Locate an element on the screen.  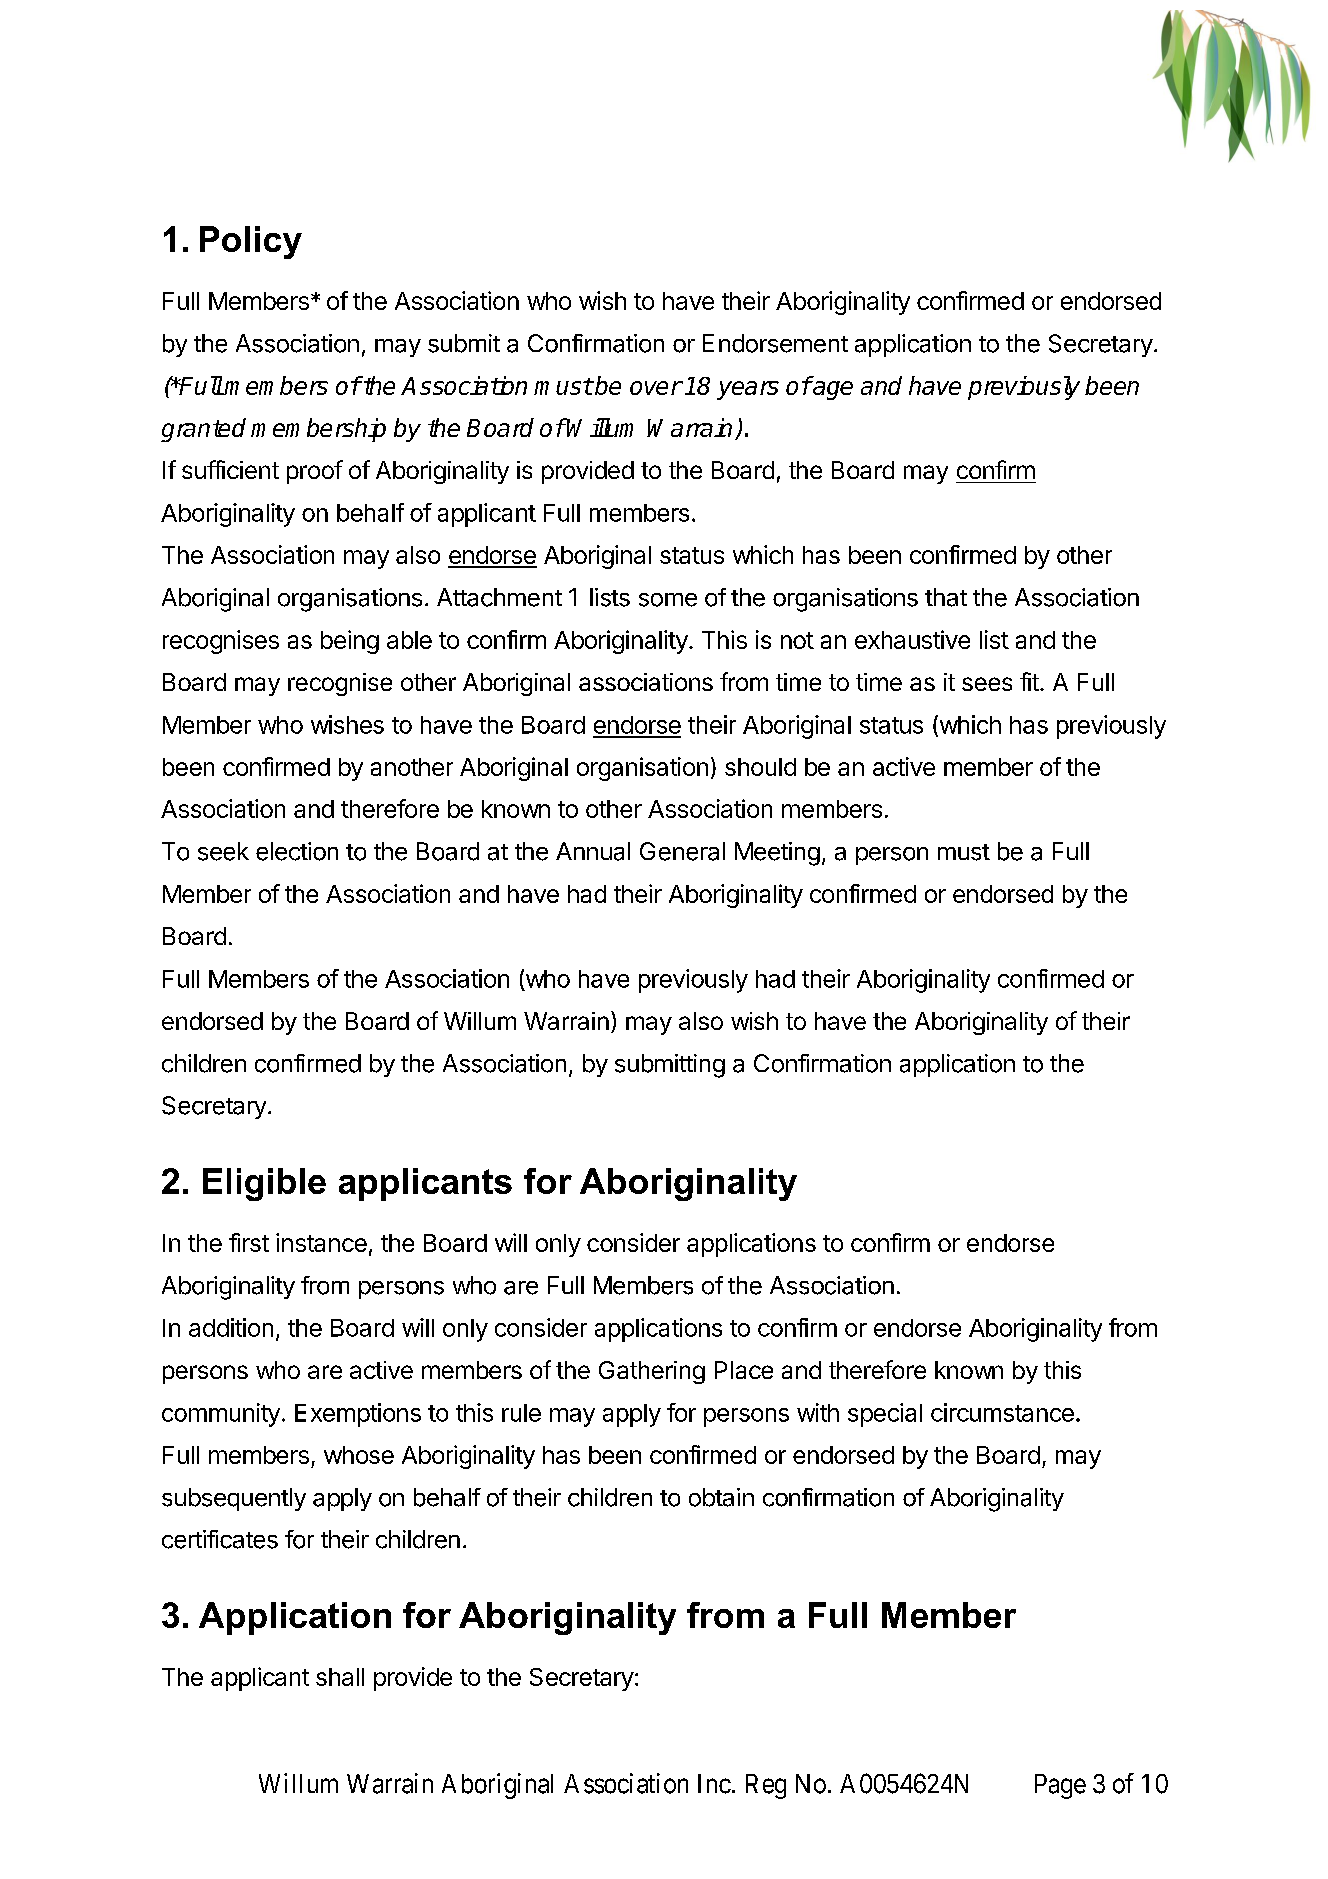
years is located at coordinates (748, 390).
